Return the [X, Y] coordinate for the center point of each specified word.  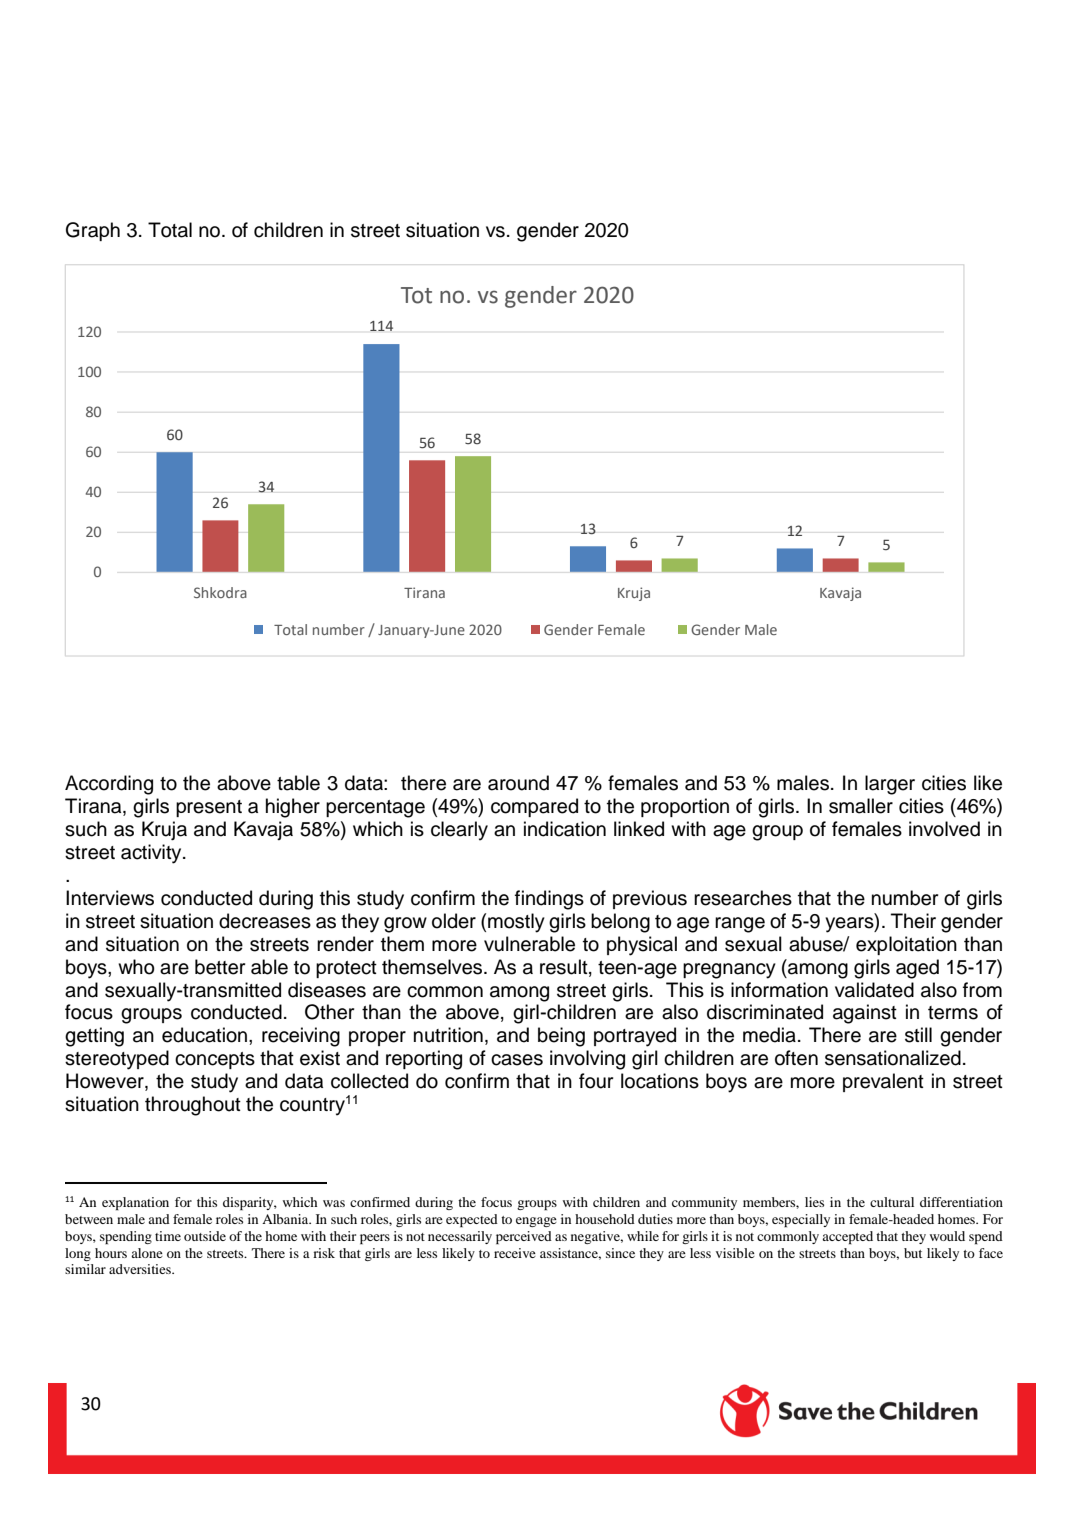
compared [534, 807]
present [209, 808]
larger [890, 785]
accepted [847, 1238]
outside [205, 1236]
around [518, 783]
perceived [524, 1238]
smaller [861, 806]
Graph [93, 231]
